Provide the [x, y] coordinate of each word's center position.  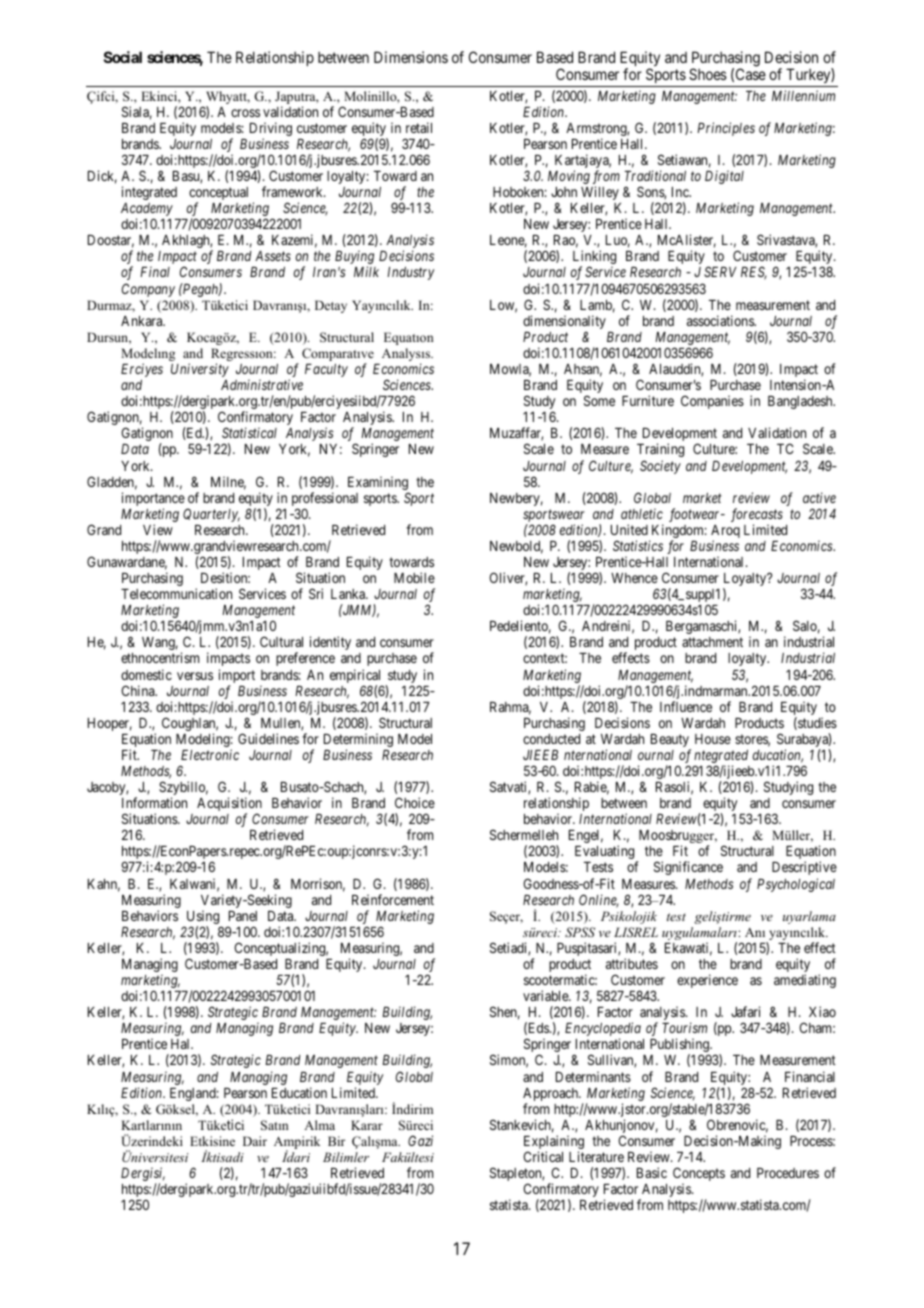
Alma [319, 1125]
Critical [543, 1156]
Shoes [708, 74]
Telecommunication [176, 593]
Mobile [414, 577]
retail [419, 127]
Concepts [699, 1175]
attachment [712, 642]
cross [245, 113]
